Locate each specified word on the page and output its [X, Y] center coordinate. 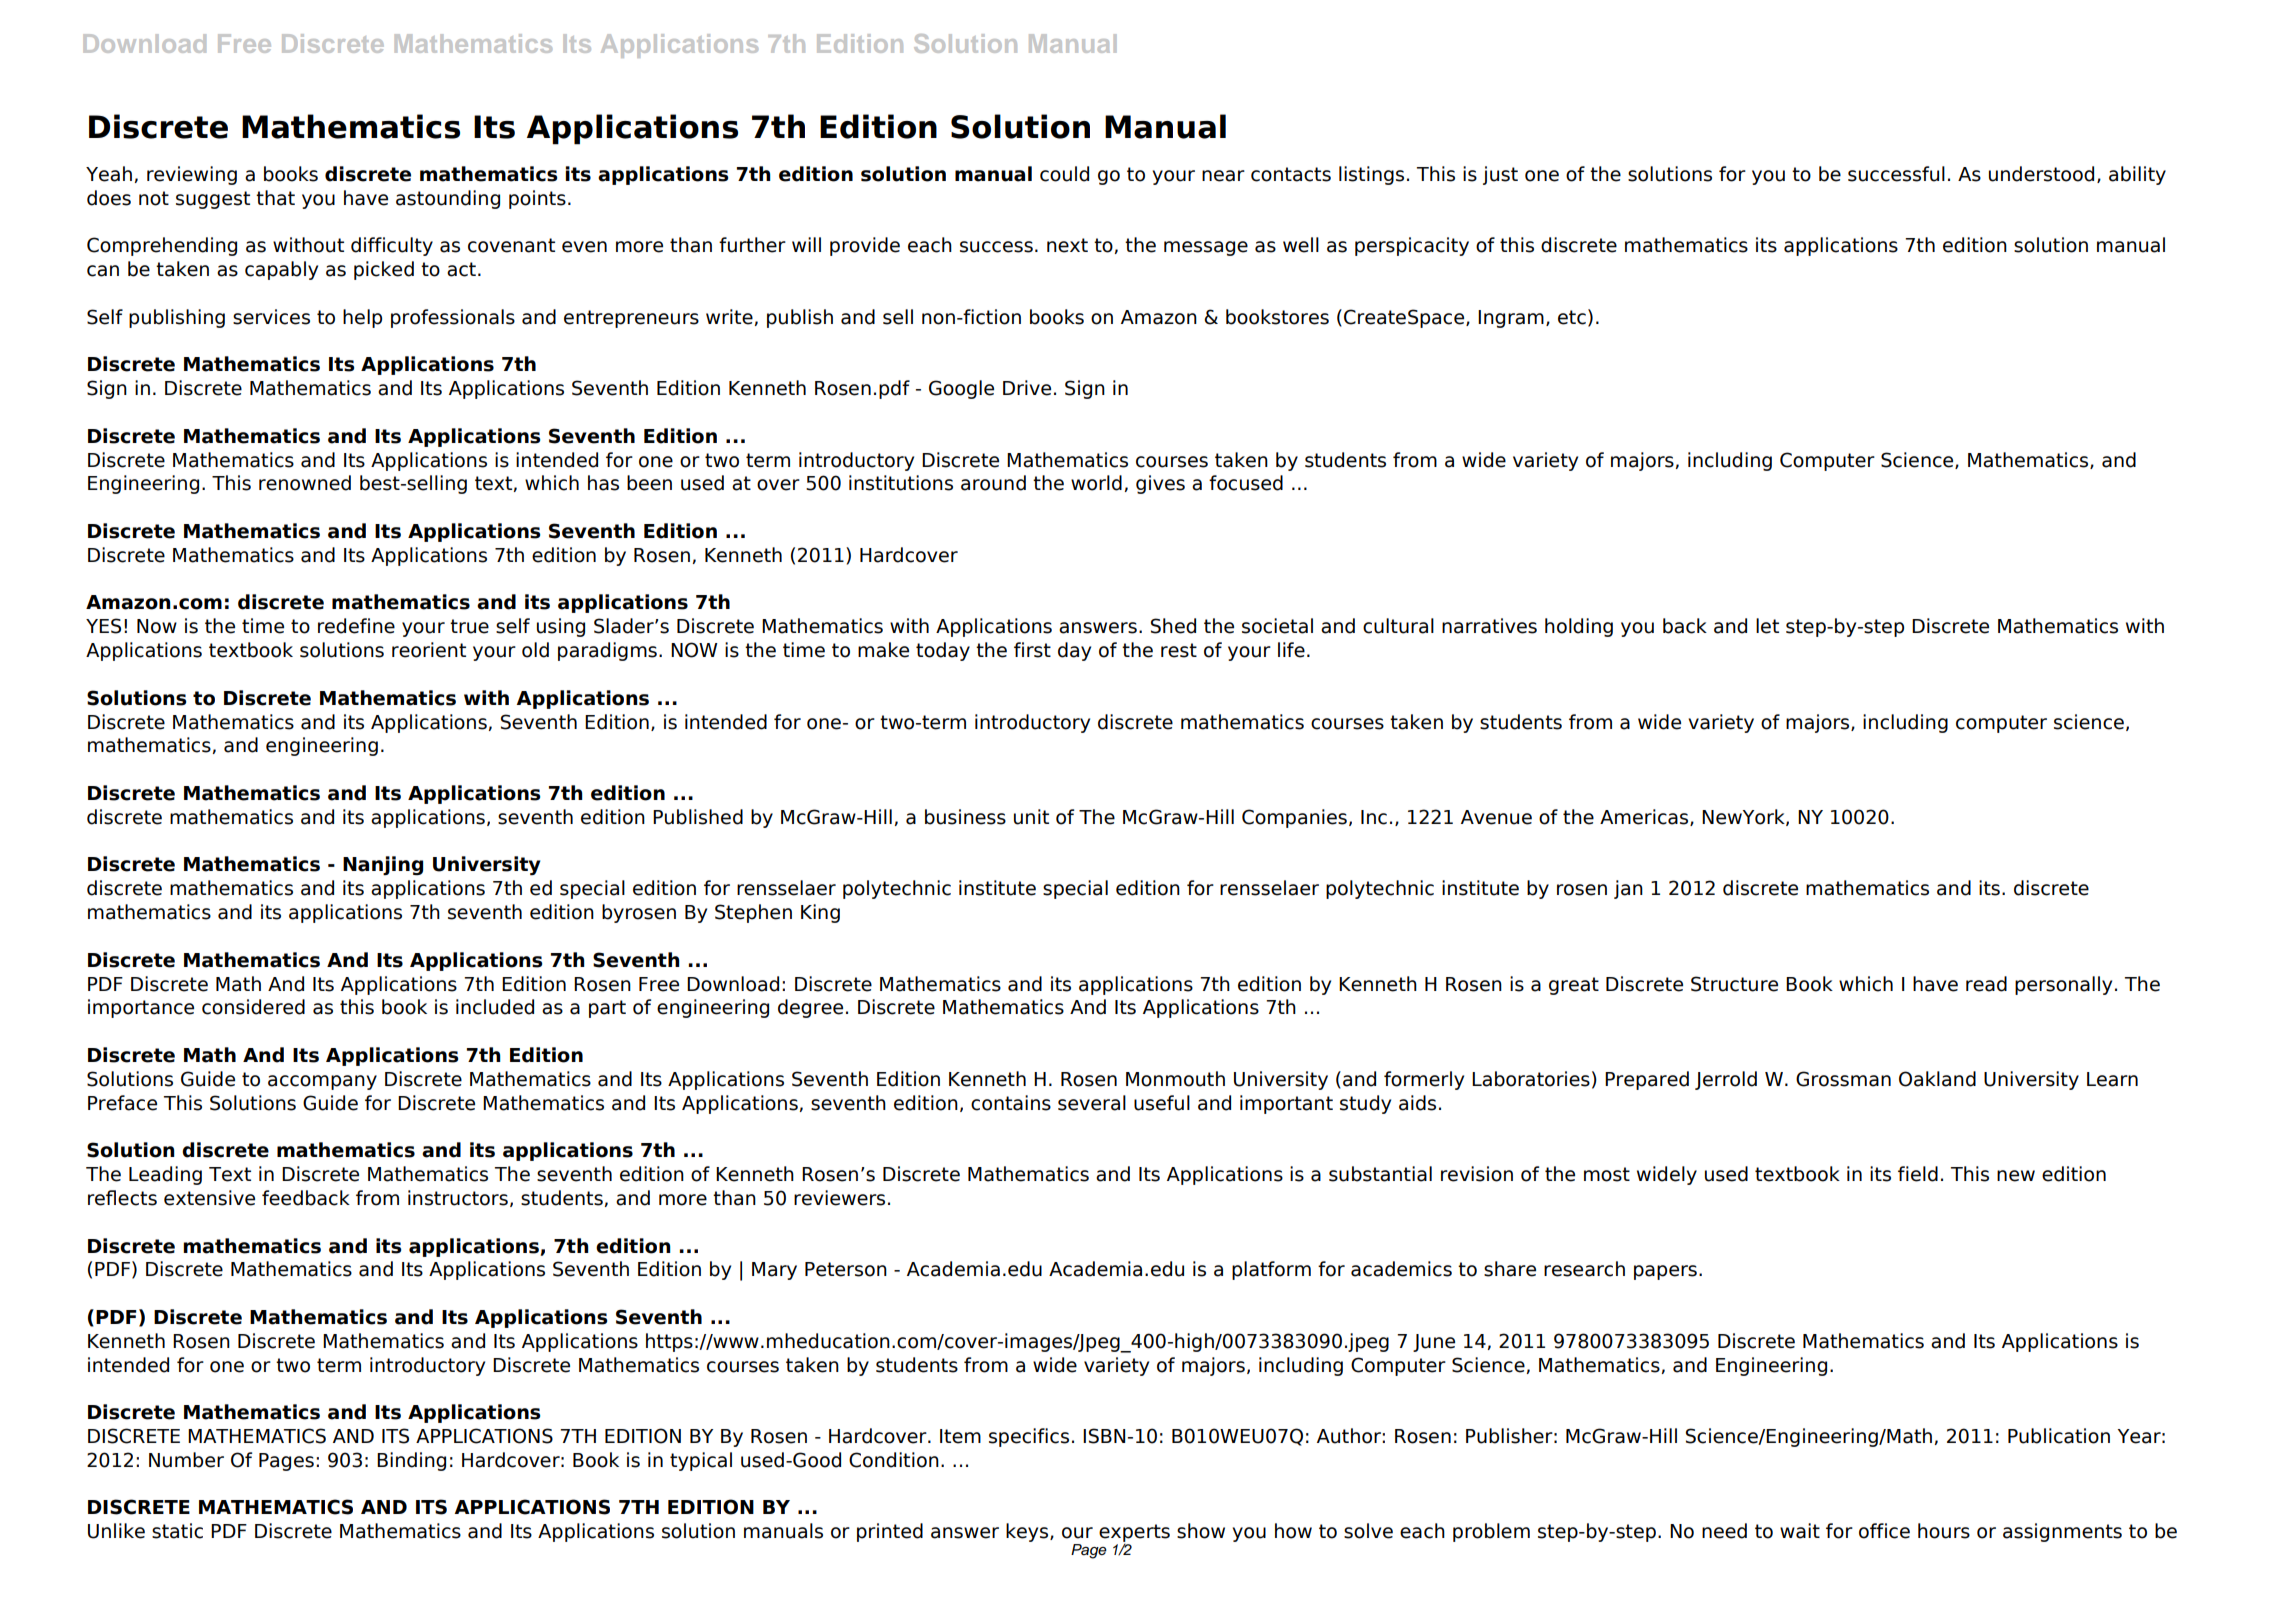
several [1092, 1103]
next [1067, 245]
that [275, 198]
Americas [1645, 817]
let [1767, 626]
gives [1160, 484]
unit [1031, 817]
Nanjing [383, 866]
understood [2041, 174]
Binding [411, 1461]
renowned [305, 483]
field [1918, 1174]
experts [1134, 1534]
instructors [458, 1198]
